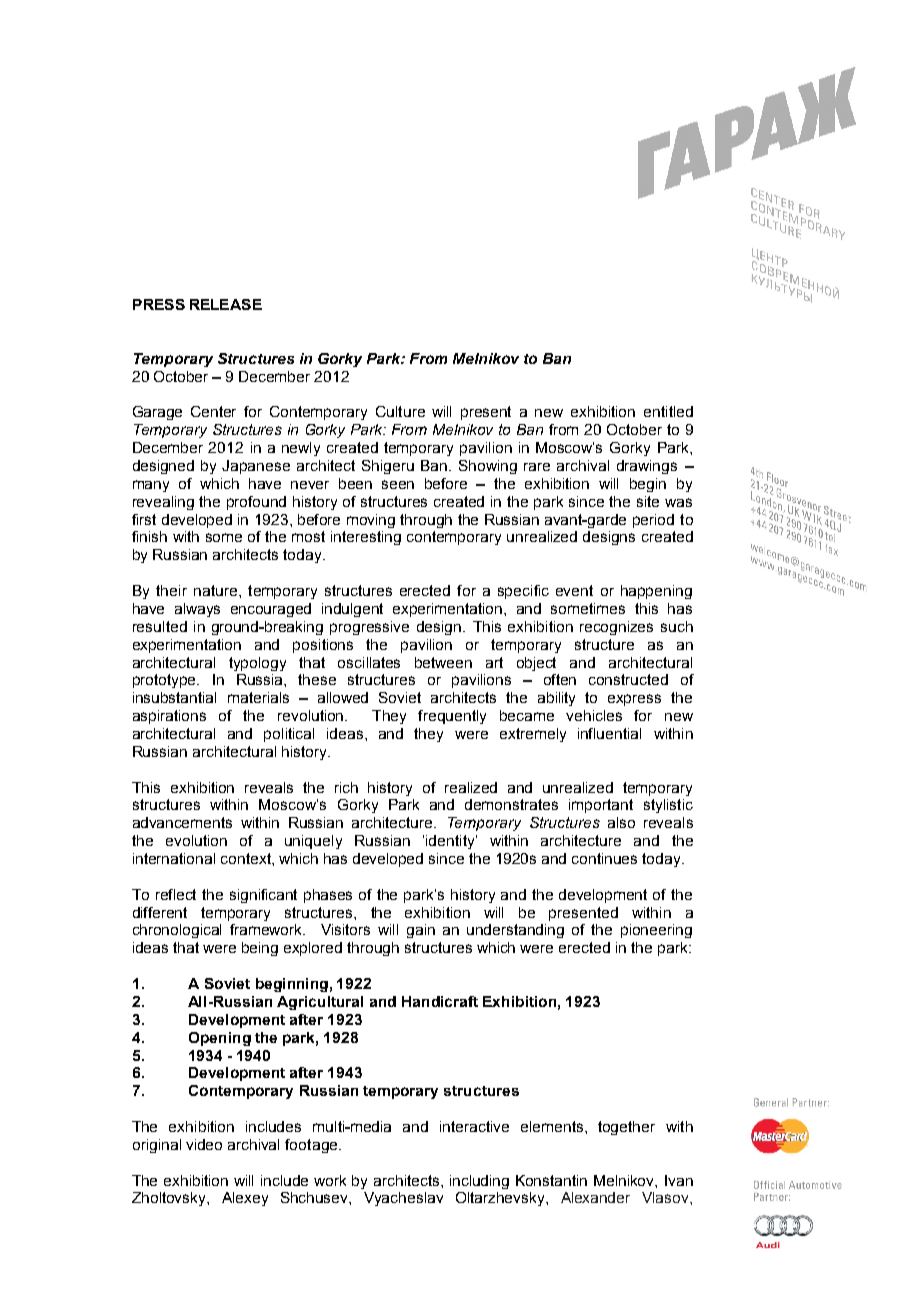 Image resolution: width=924 pixels, height=1308 pixels. Describe the element at coordinates (169, 717) in the screenshot. I see `aspirations` at that location.
